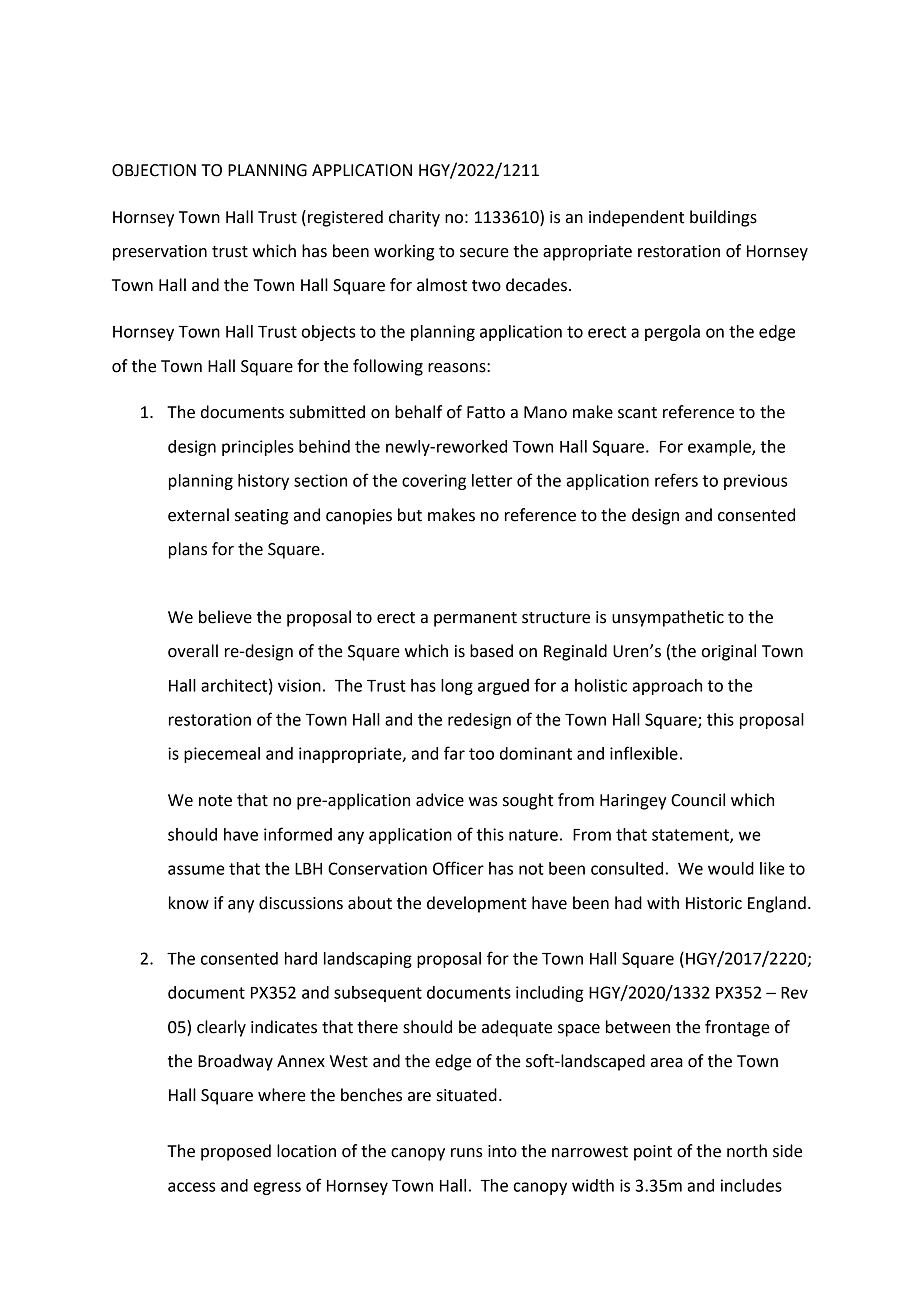 The height and width of the screenshot is (1308, 924). Describe the element at coordinates (728, 652) in the screenshot. I see `original` at that location.
